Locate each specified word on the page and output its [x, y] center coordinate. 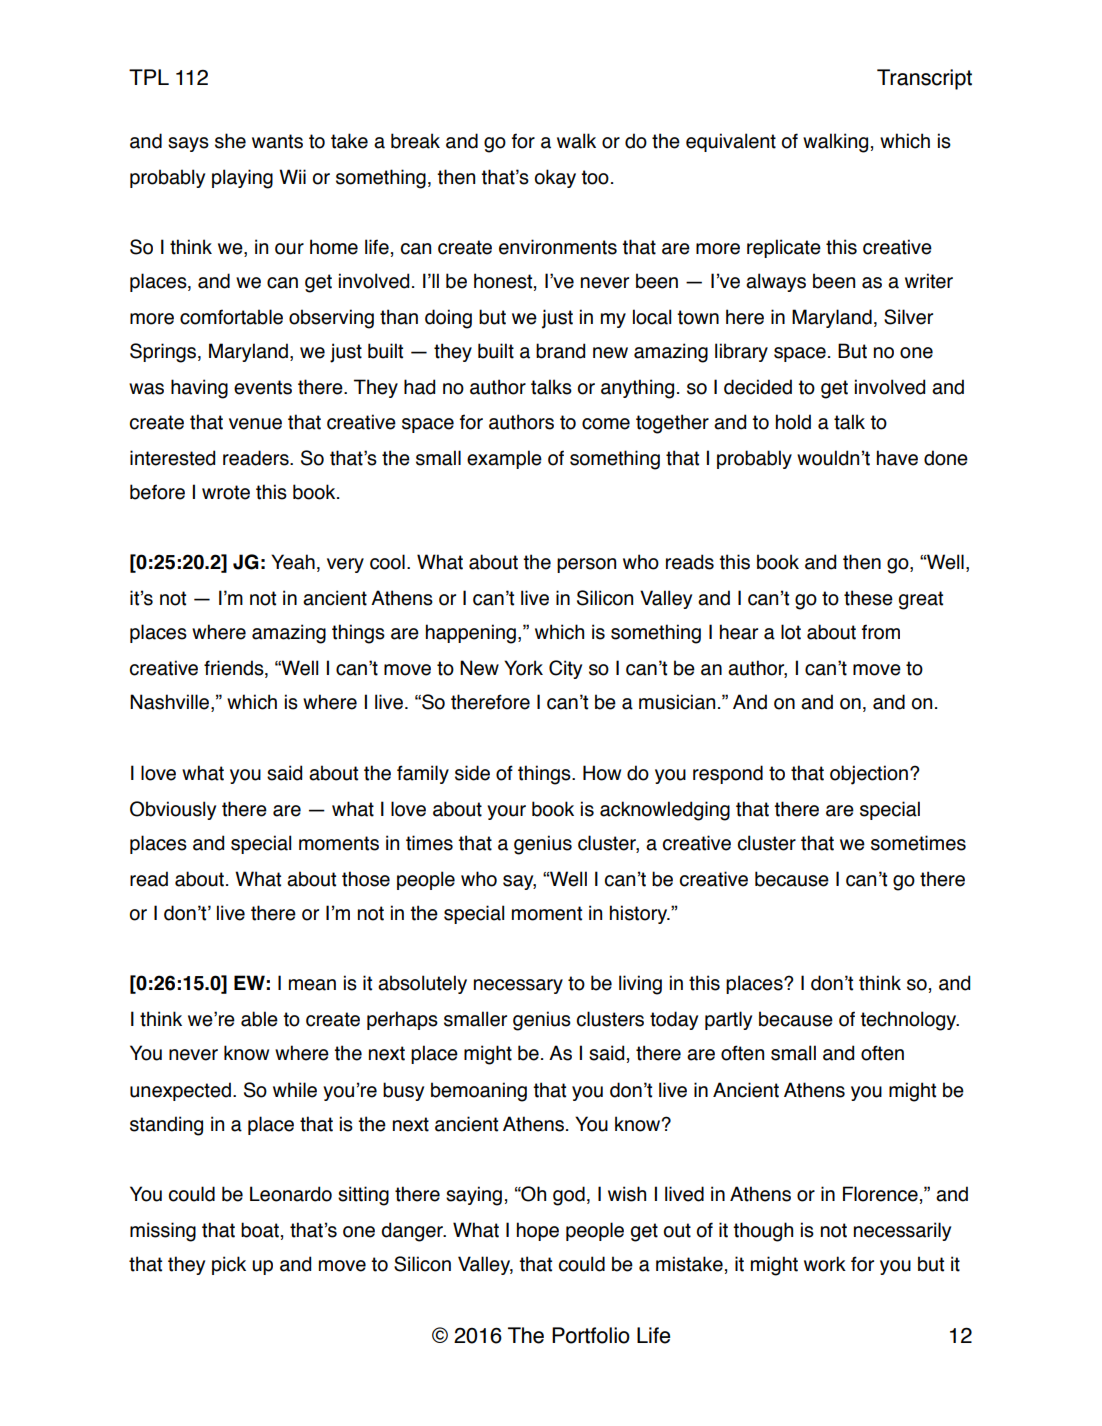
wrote [226, 492]
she [230, 141]
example [504, 459]
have [897, 458]
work [825, 1264]
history [639, 914]
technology [909, 1021]
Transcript [924, 79]
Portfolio [591, 1335]
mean [312, 985]
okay [555, 178]
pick [229, 1265]
